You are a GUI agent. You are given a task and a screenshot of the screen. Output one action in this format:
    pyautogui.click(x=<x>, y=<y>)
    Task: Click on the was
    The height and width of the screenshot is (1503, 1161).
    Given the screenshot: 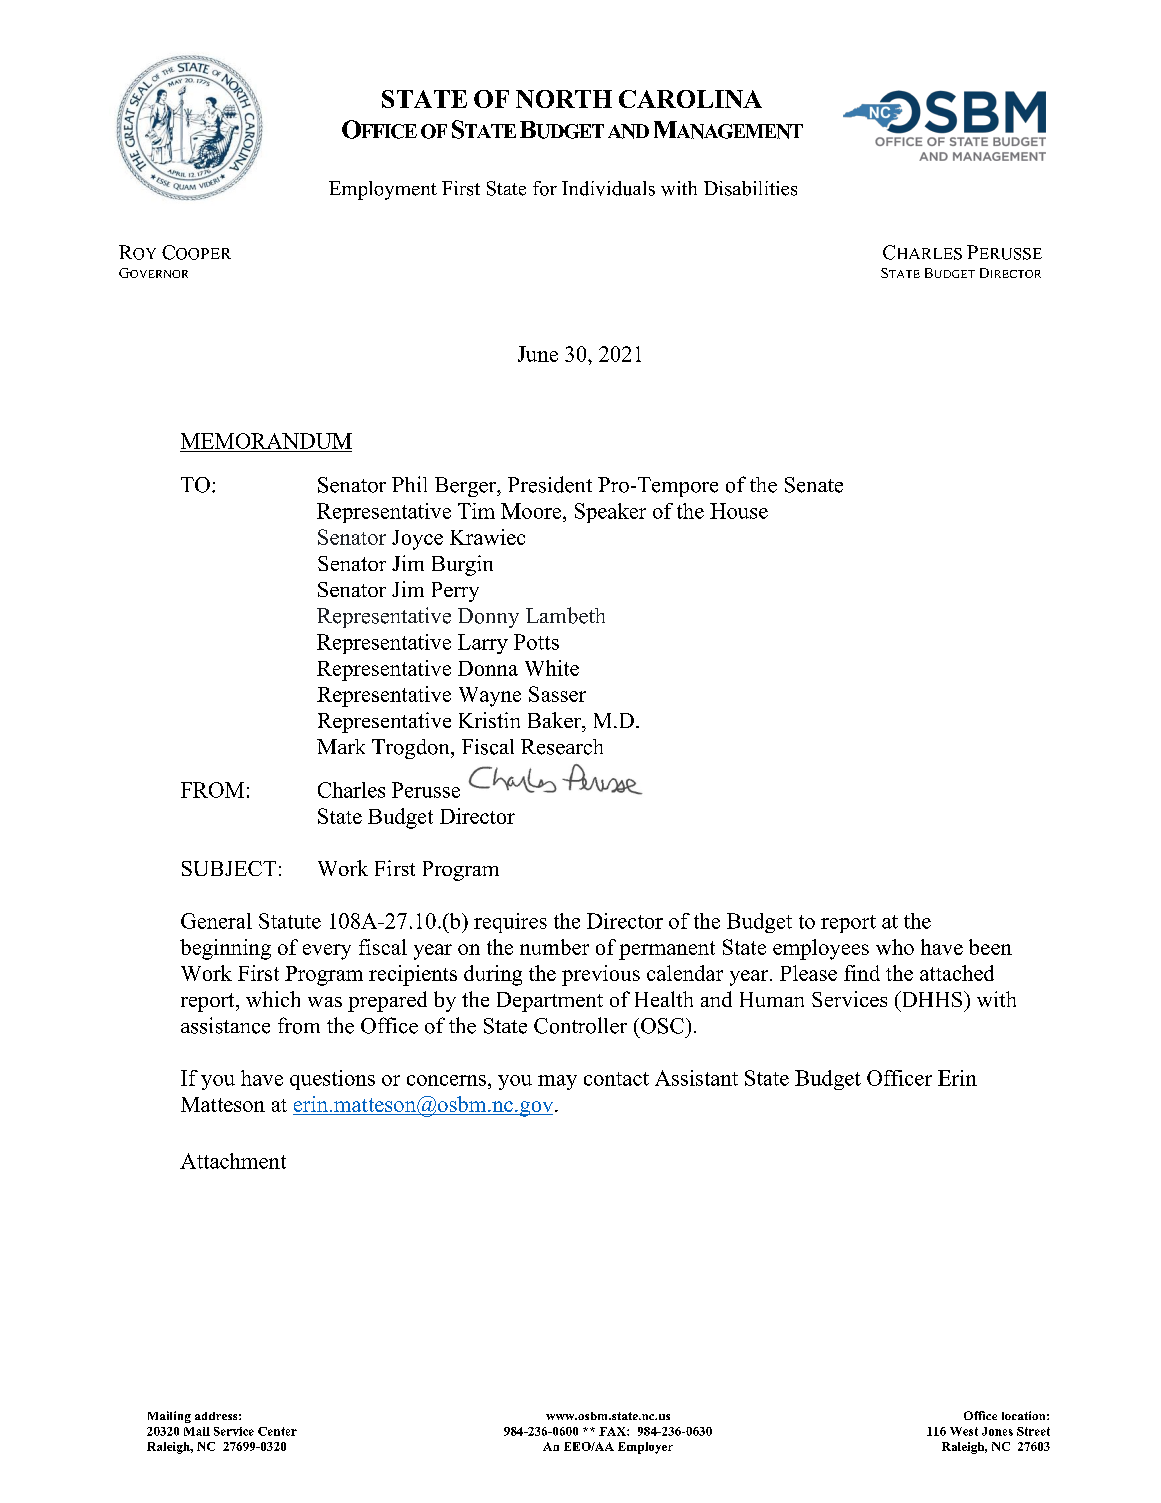 What is the action you would take?
    pyautogui.click(x=325, y=1002)
